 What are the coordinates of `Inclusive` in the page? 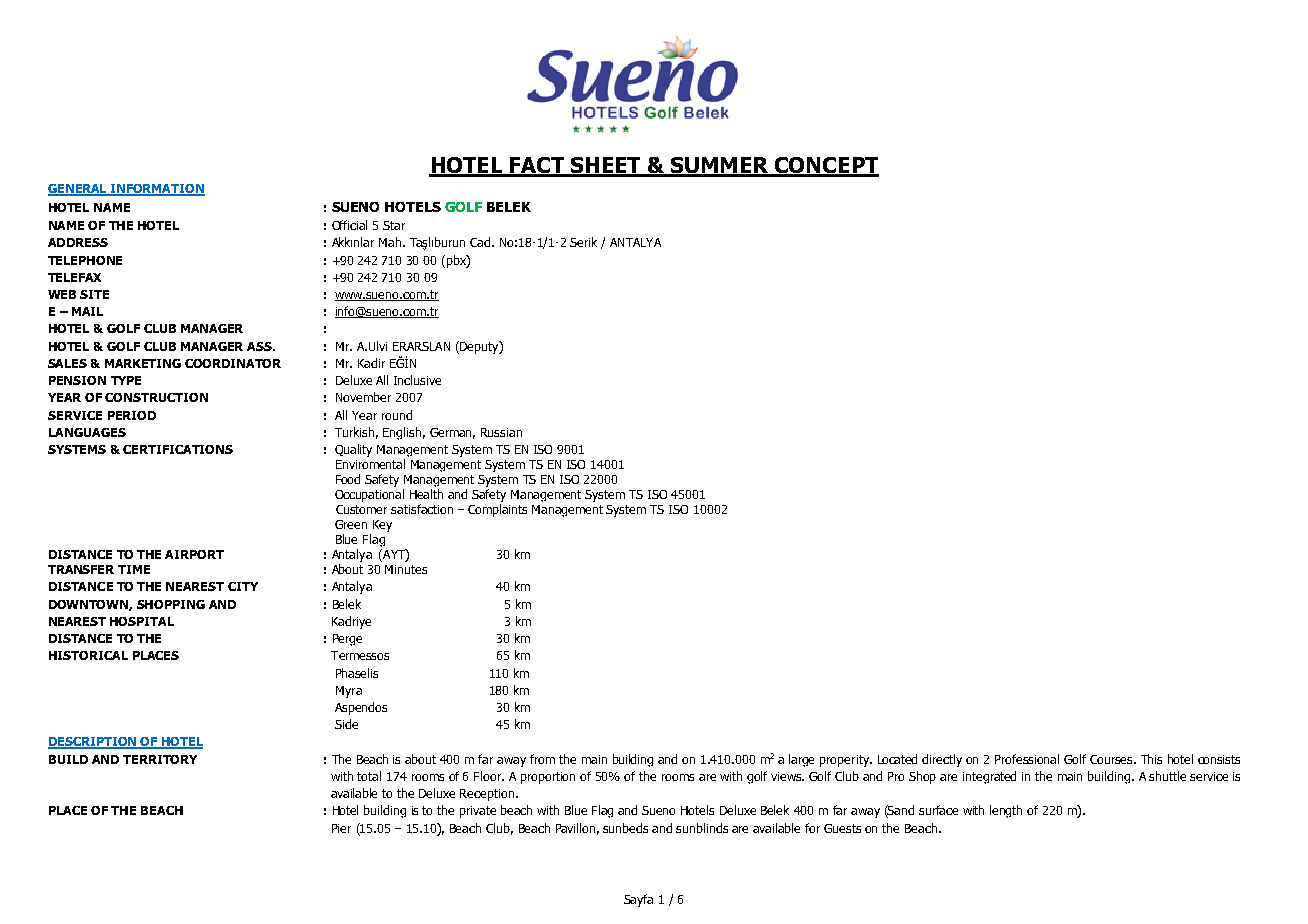 It's located at (417, 380).
